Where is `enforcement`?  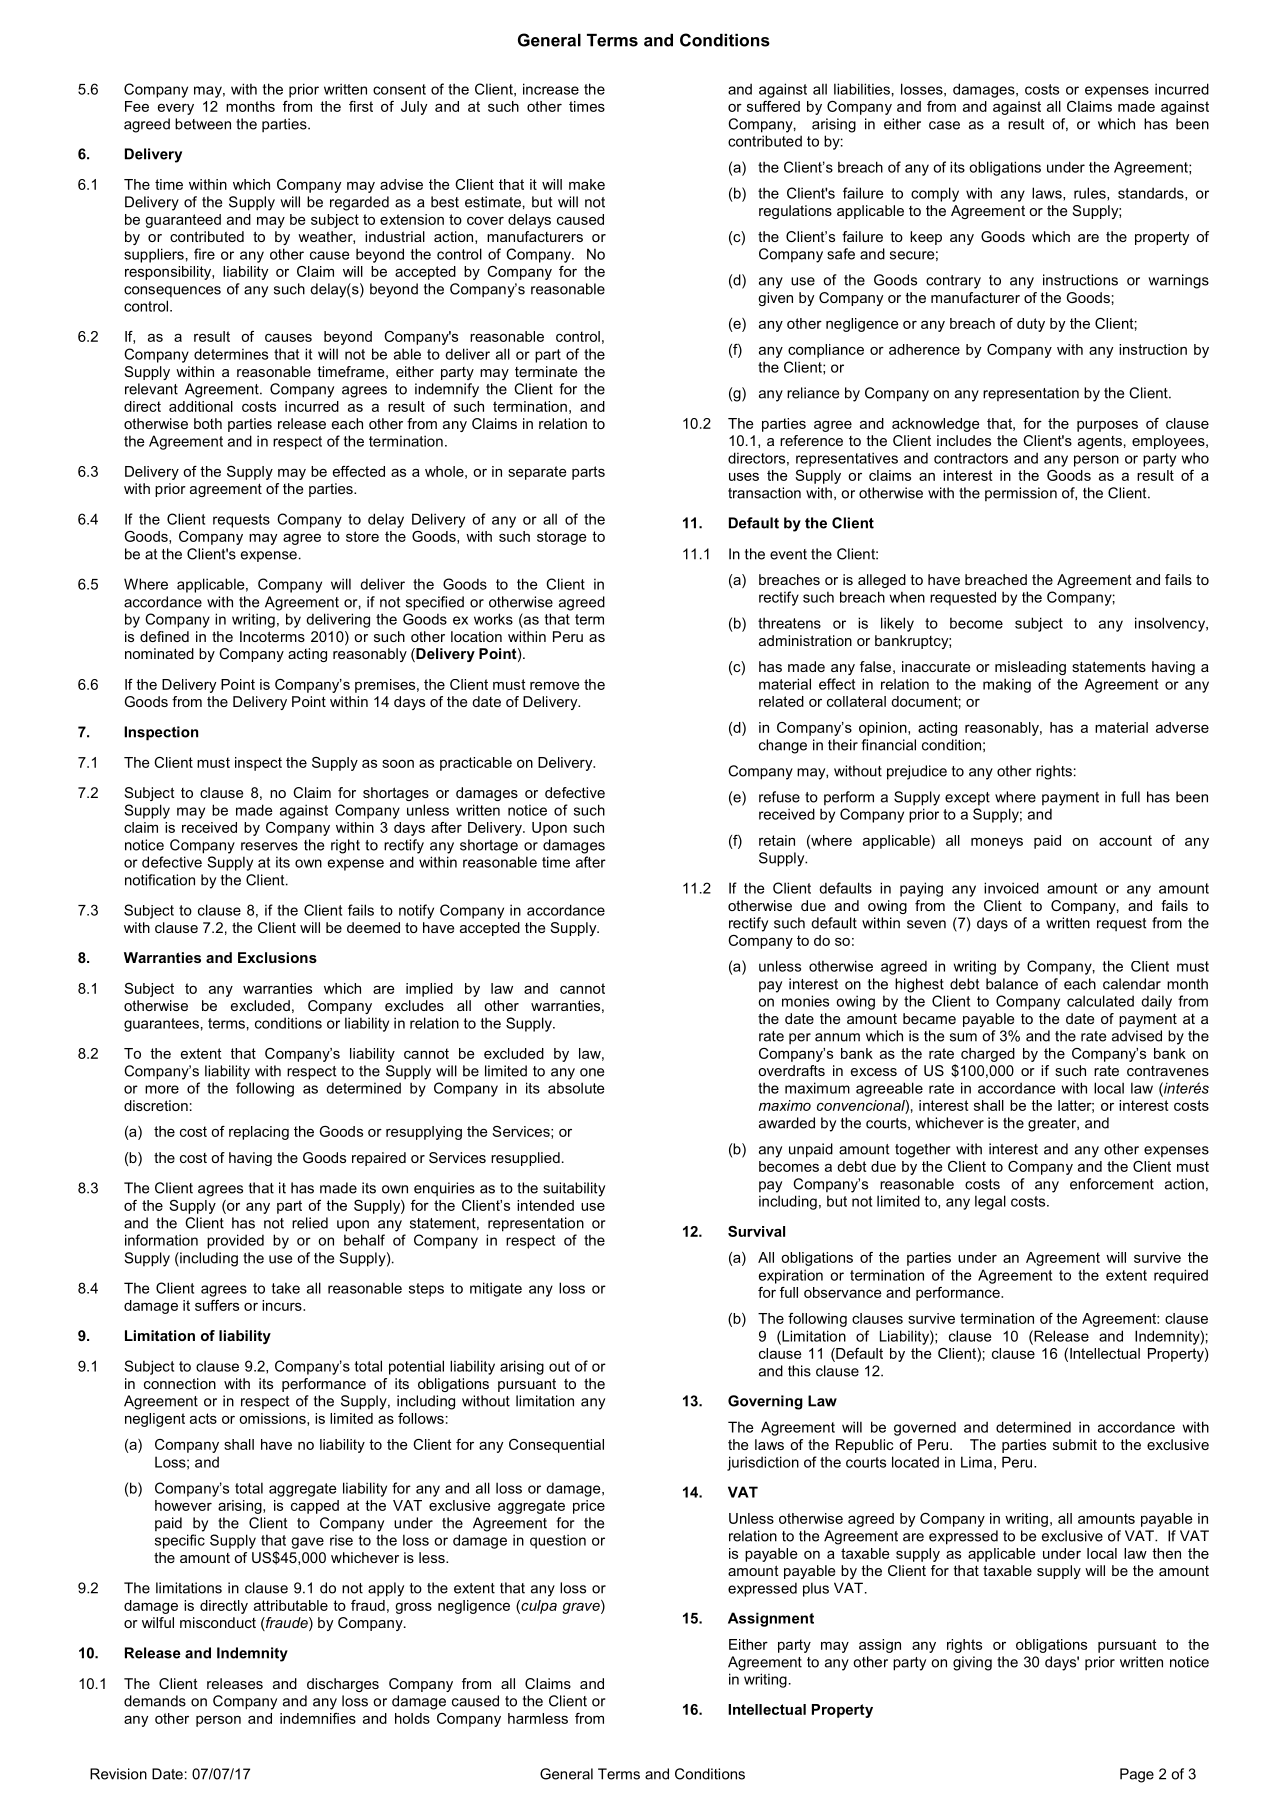 enforcement is located at coordinates (1112, 1184).
